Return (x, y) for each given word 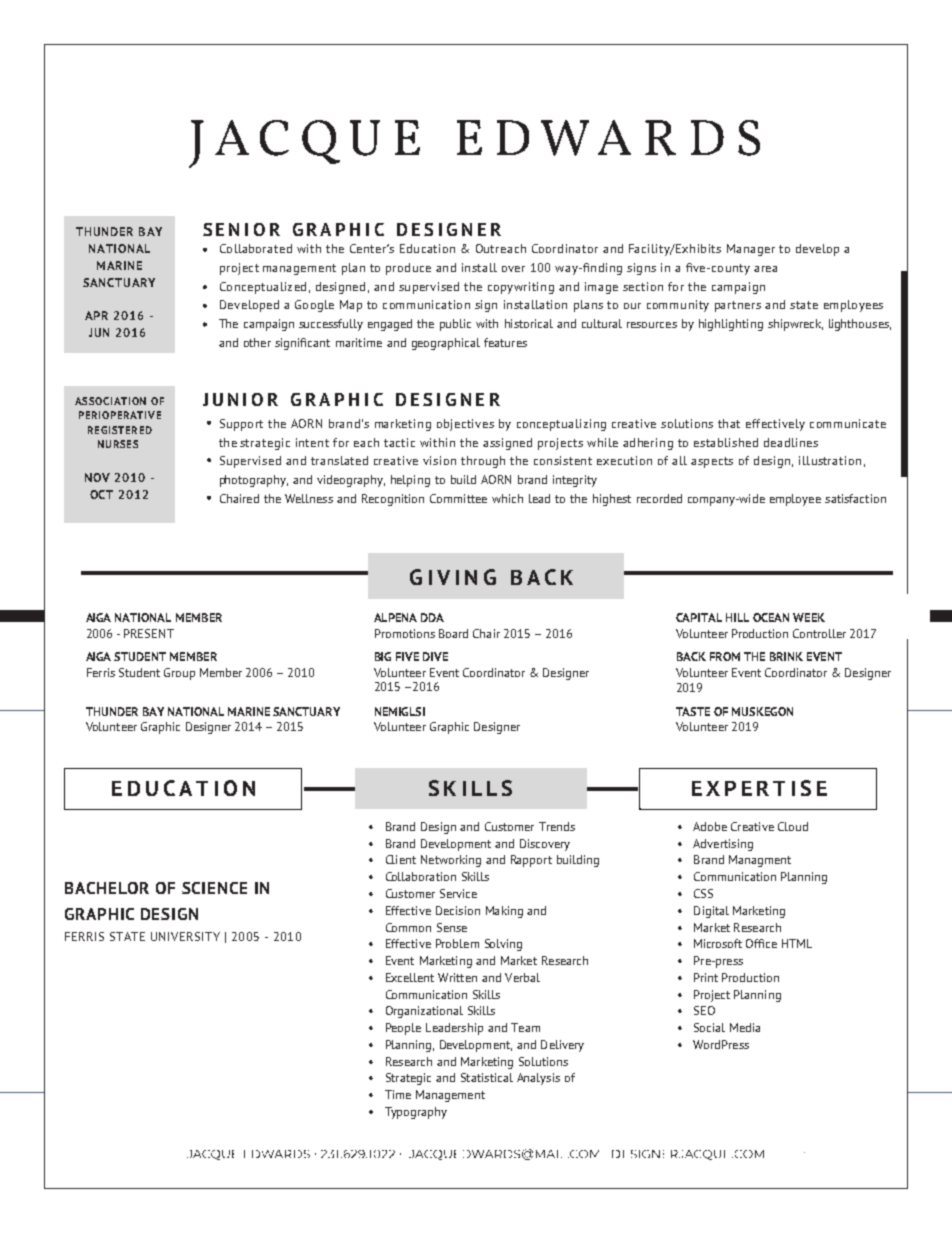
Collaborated (256, 248)
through (483, 462)
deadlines (791, 442)
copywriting (521, 288)
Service (458, 893)
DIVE (435, 656)
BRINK (786, 656)
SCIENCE (214, 888)
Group (179, 674)
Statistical (487, 1077)
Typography (416, 1113)
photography (254, 481)
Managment (760, 861)
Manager (751, 250)
